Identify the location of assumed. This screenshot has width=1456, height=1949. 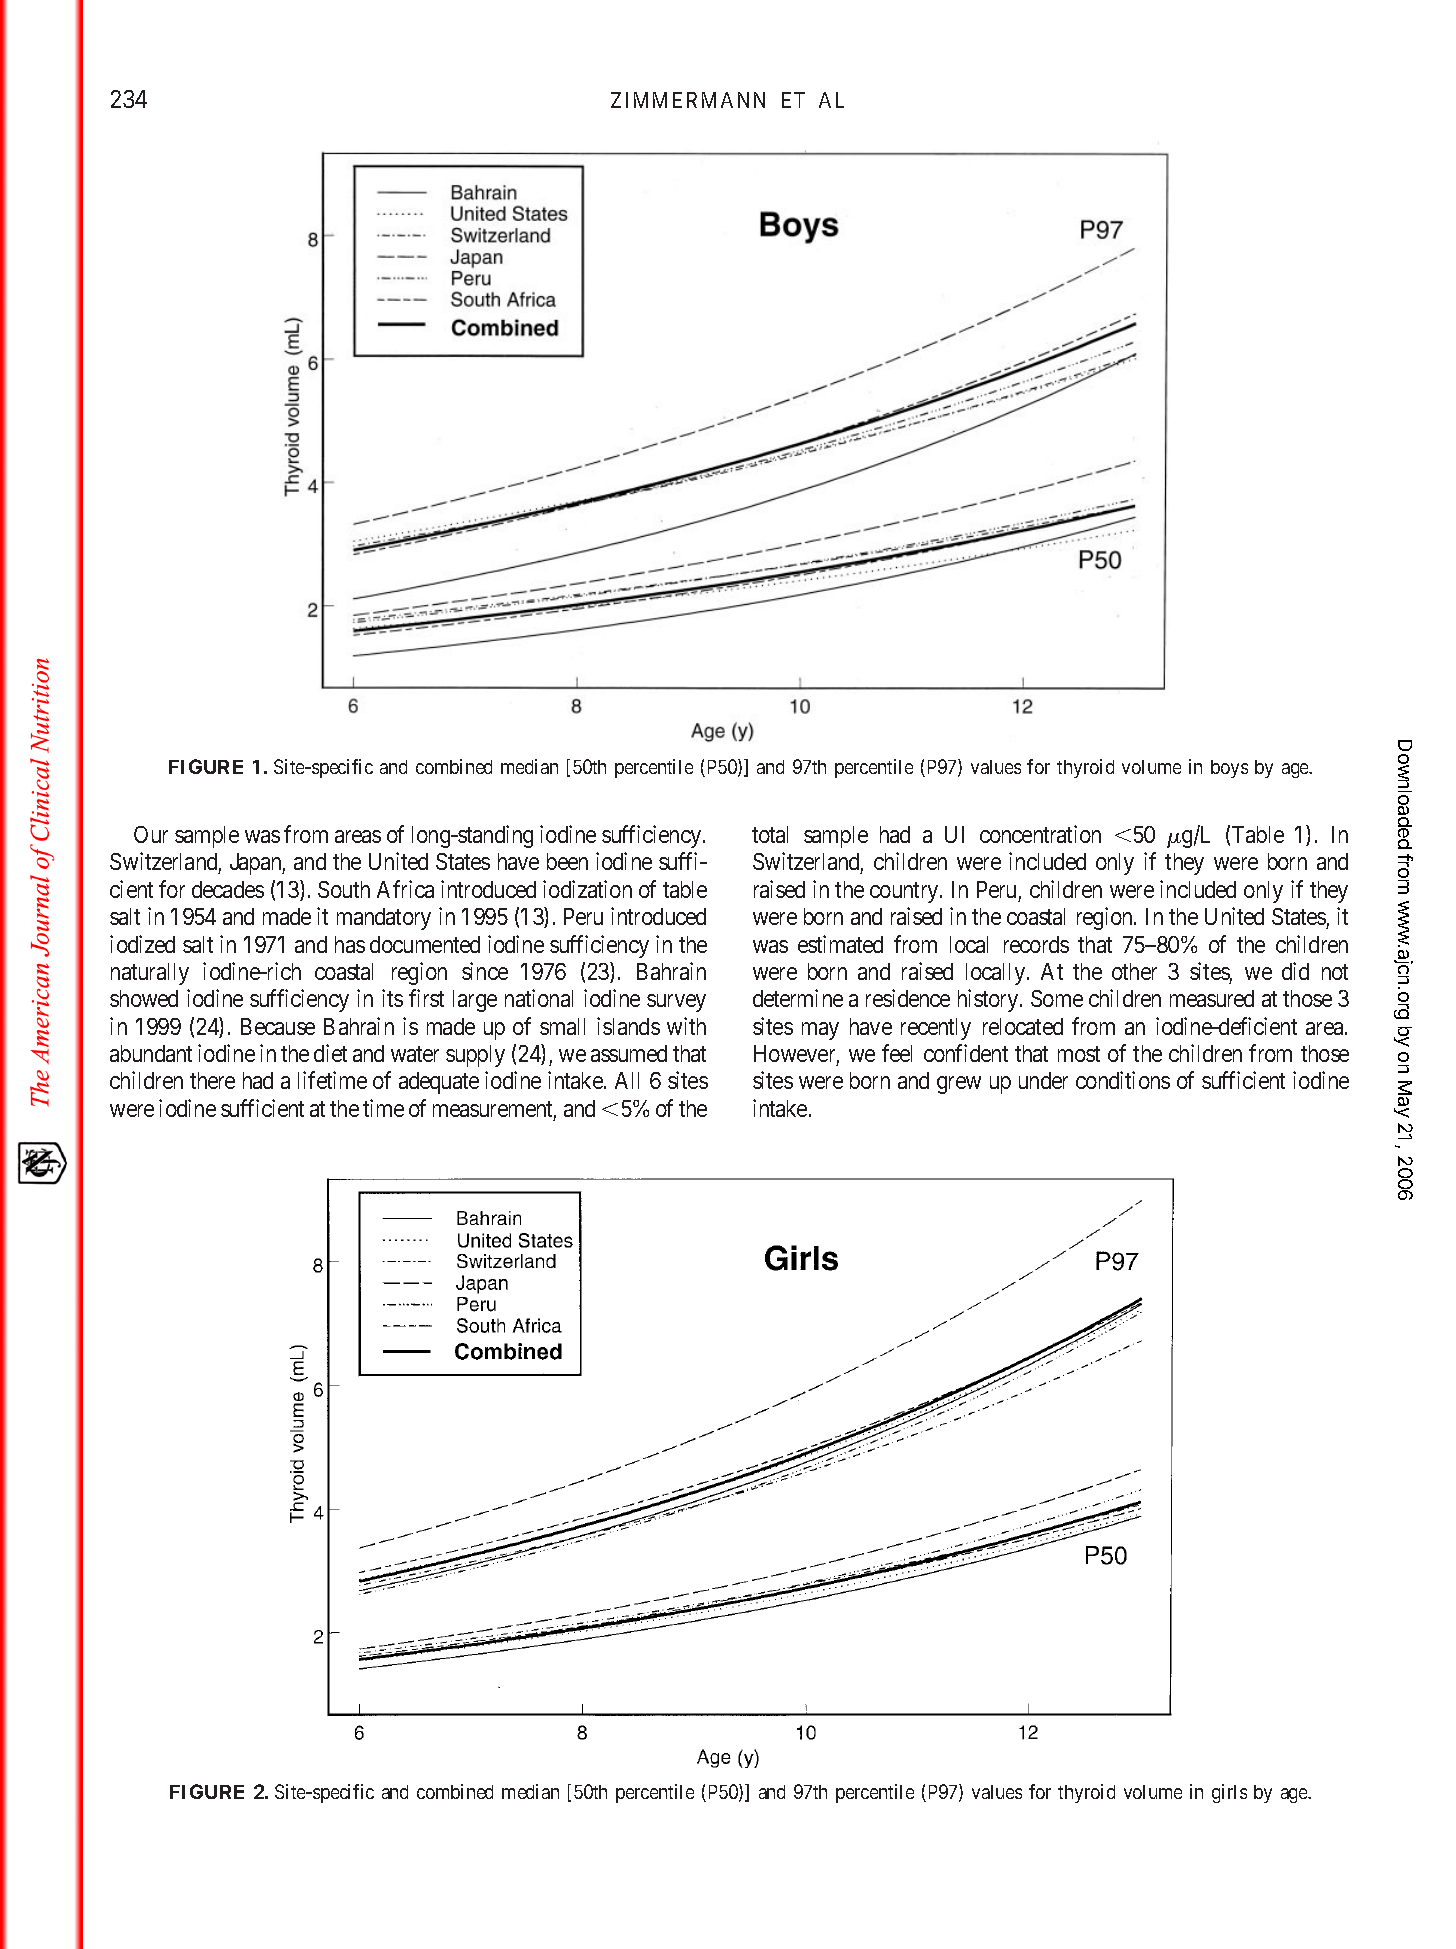
(629, 1053).
